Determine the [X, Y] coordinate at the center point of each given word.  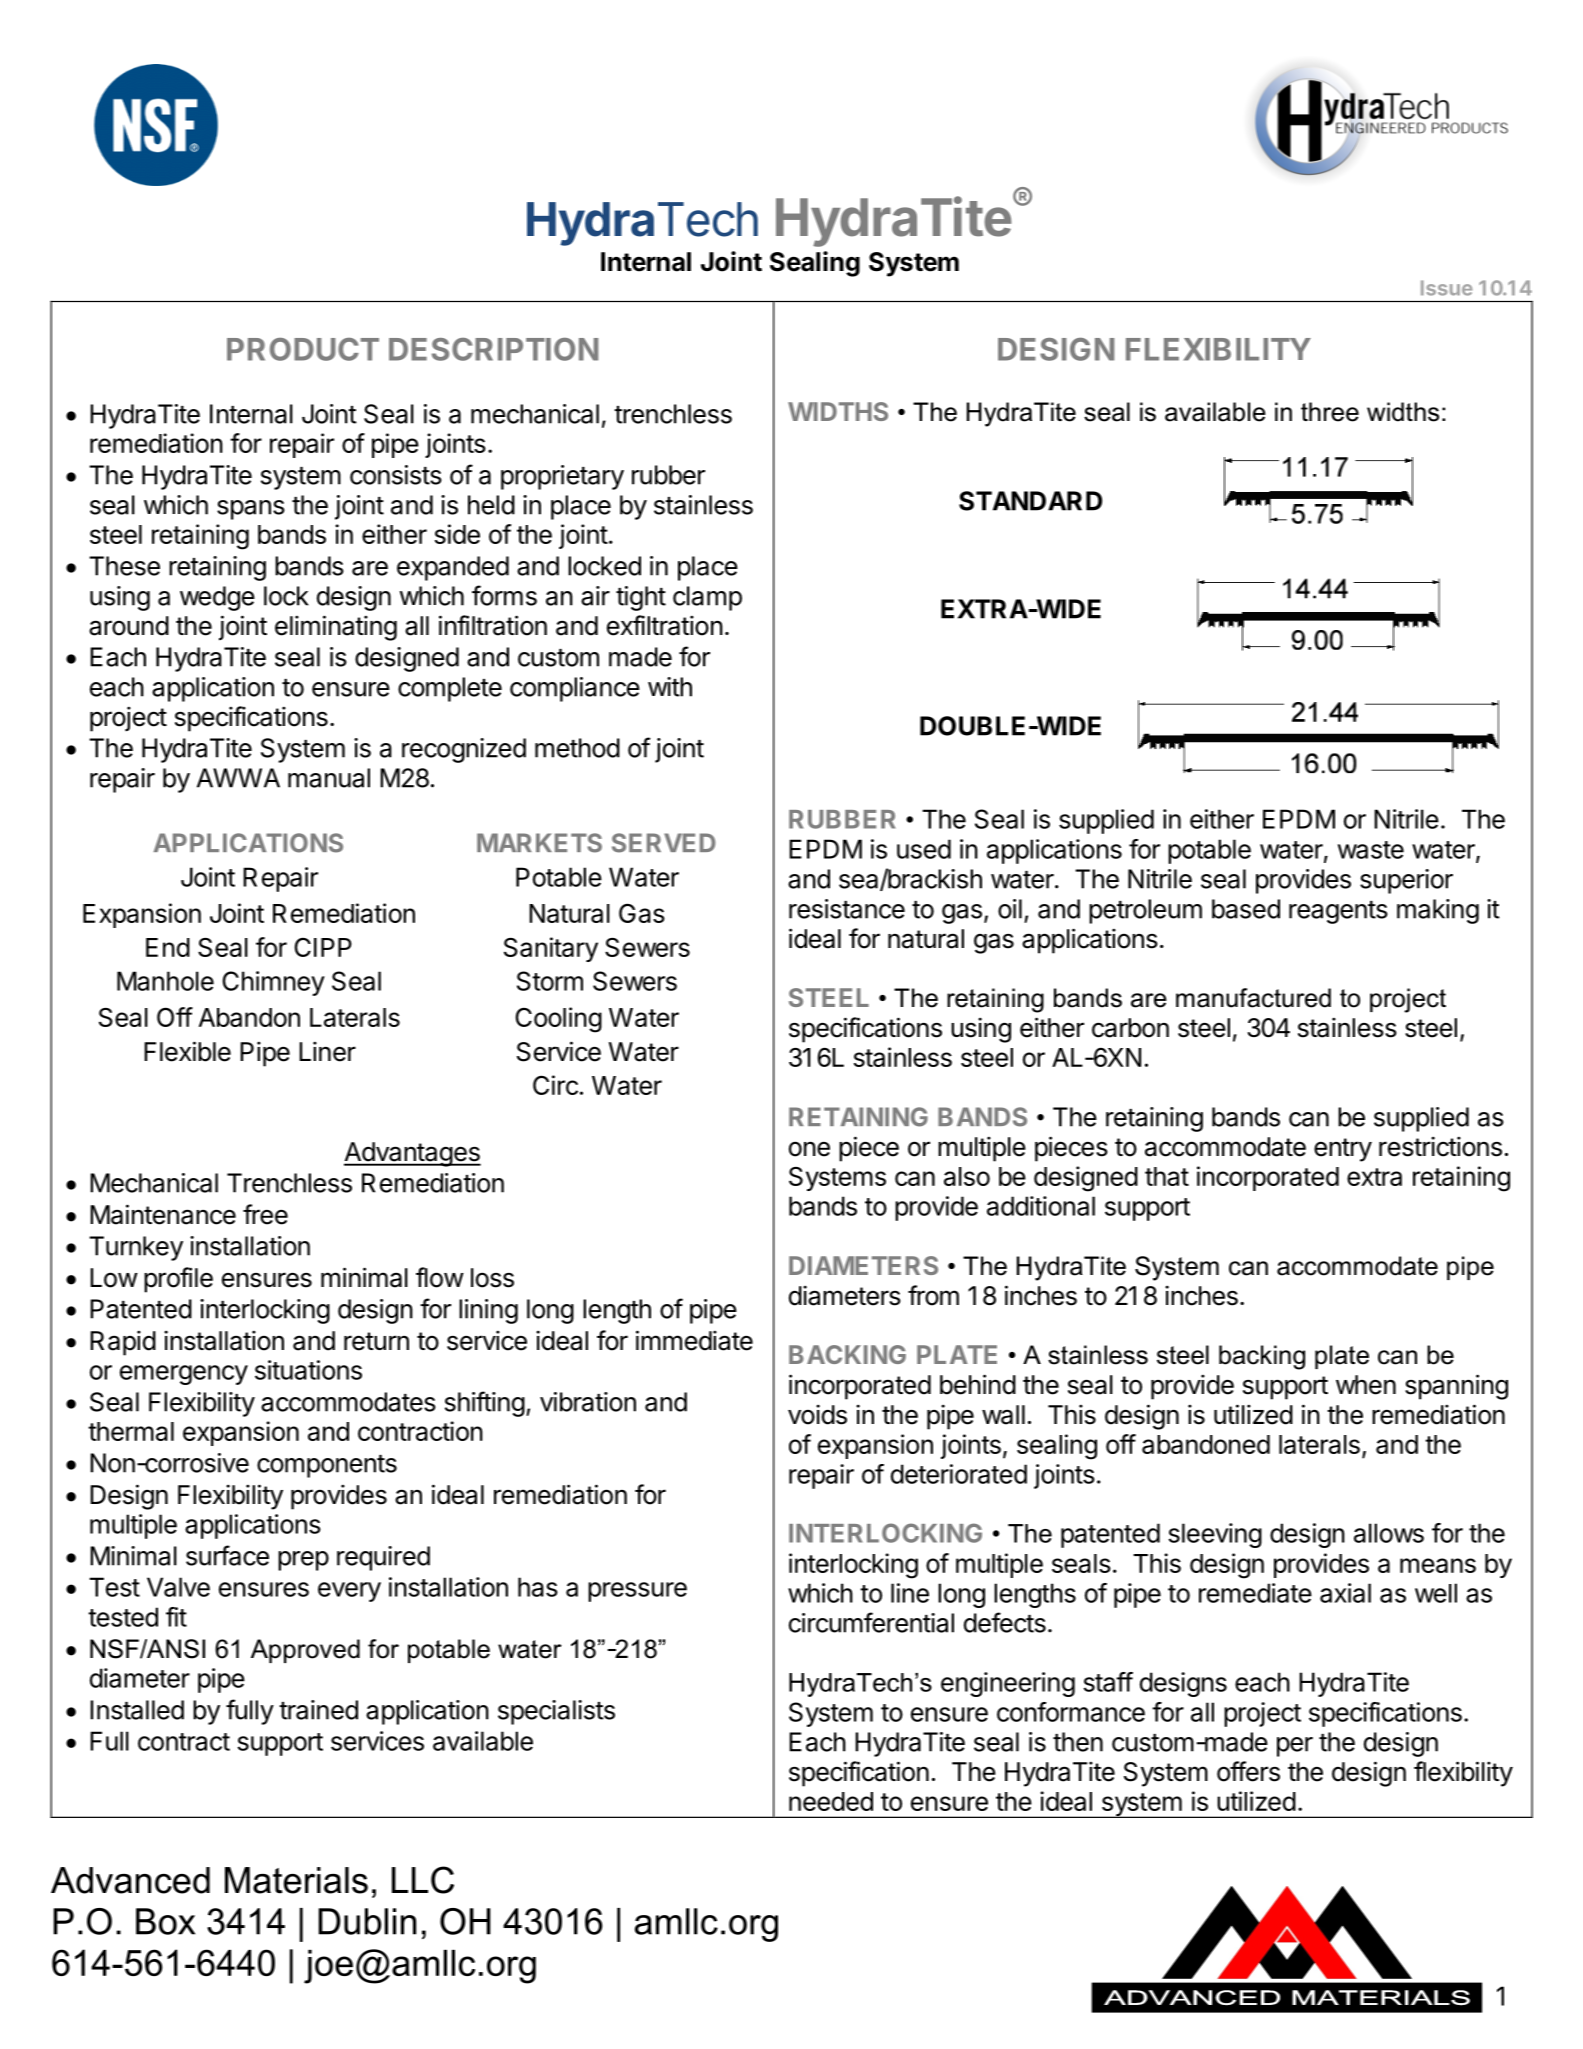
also [967, 1176]
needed [831, 1801]
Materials [296, 1880]
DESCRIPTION [493, 349]
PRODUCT [303, 349]
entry [1343, 1150]
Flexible [187, 1051]
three [1330, 412]
